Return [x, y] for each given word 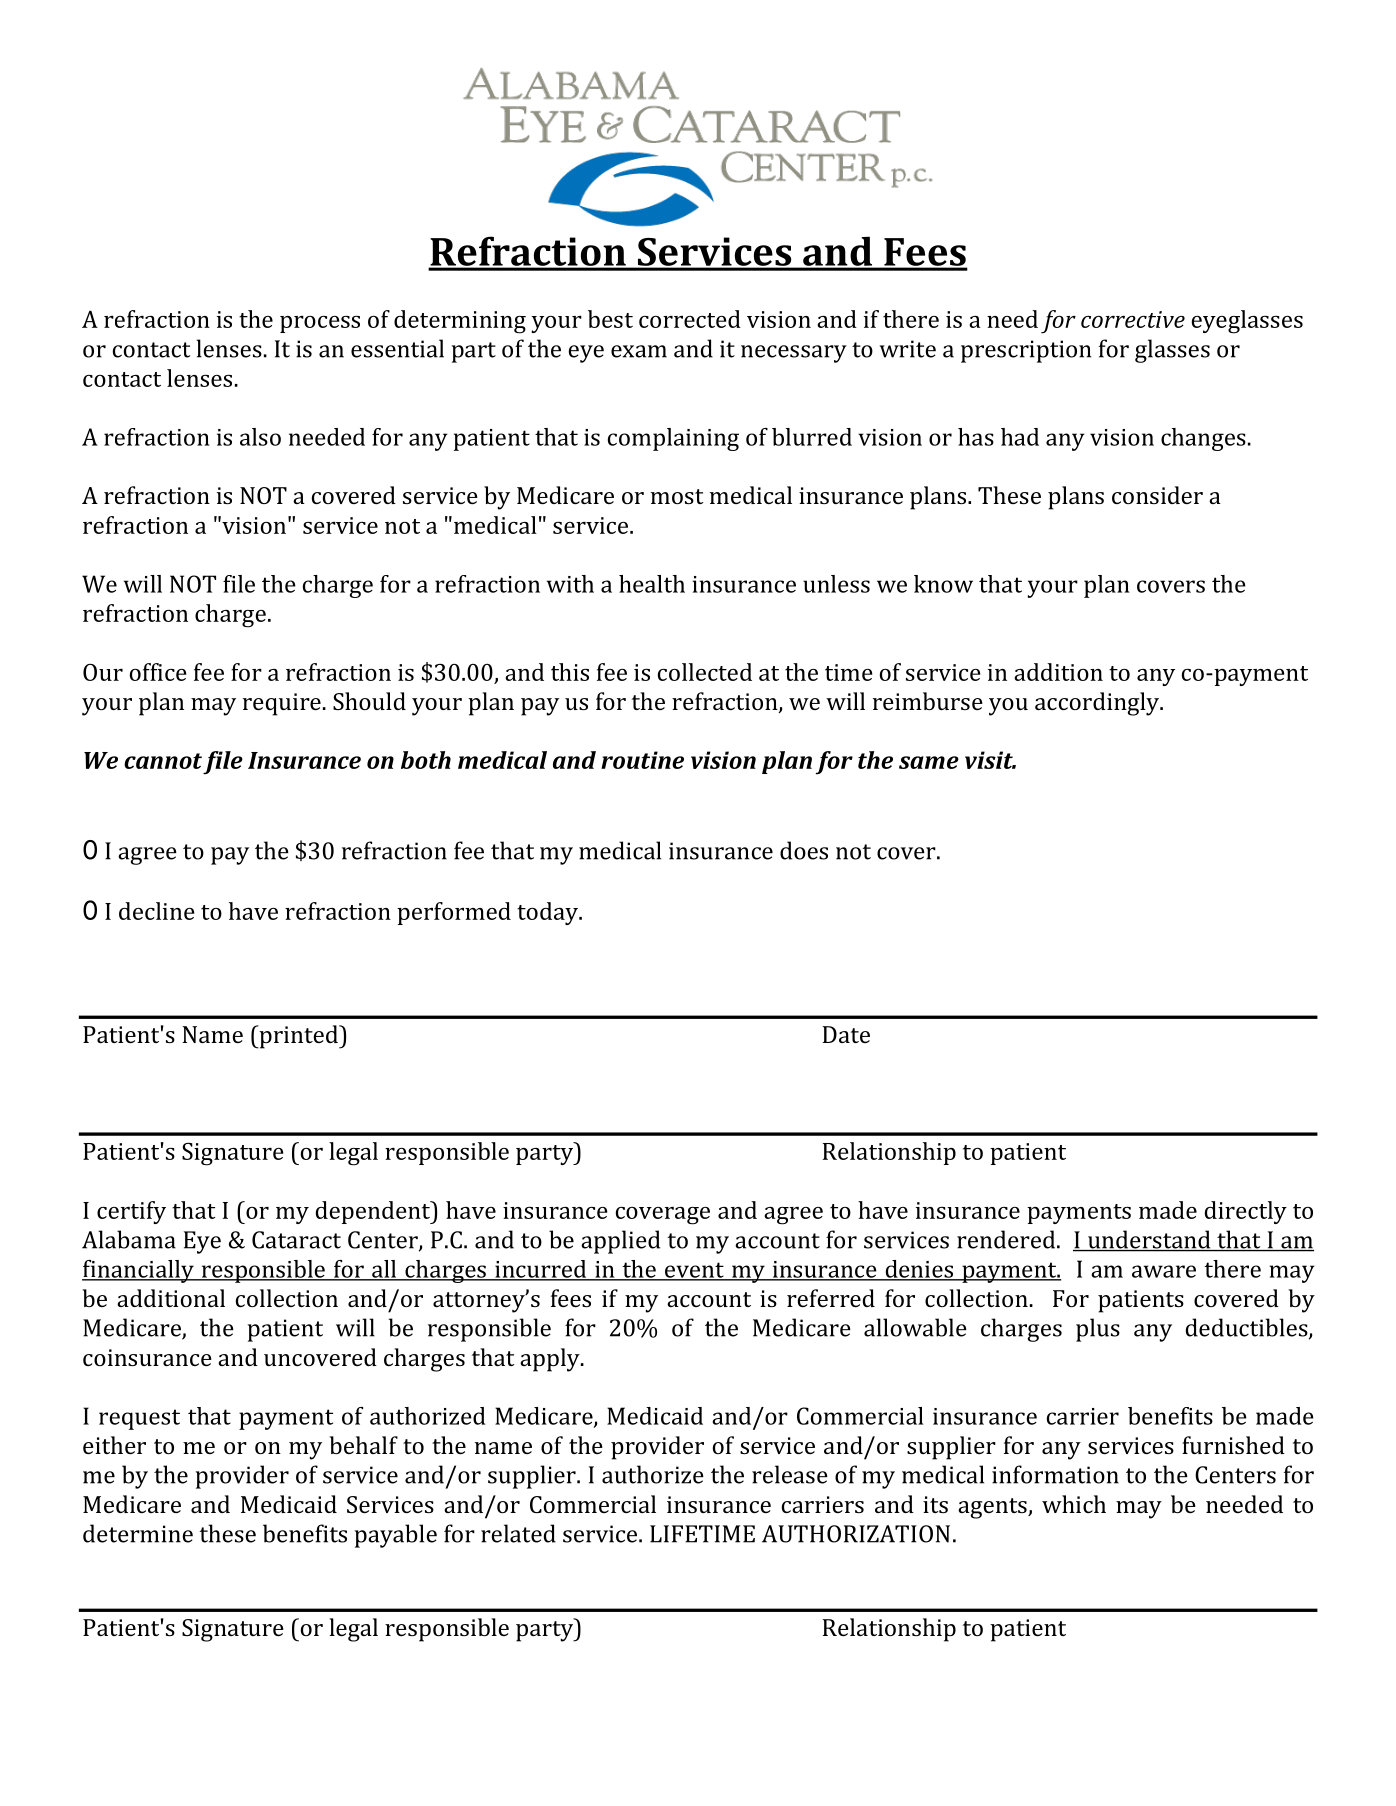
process [320, 324]
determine [138, 1533]
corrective [1133, 319]
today [548, 913]
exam [639, 351]
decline [156, 911]
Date [846, 1034]
